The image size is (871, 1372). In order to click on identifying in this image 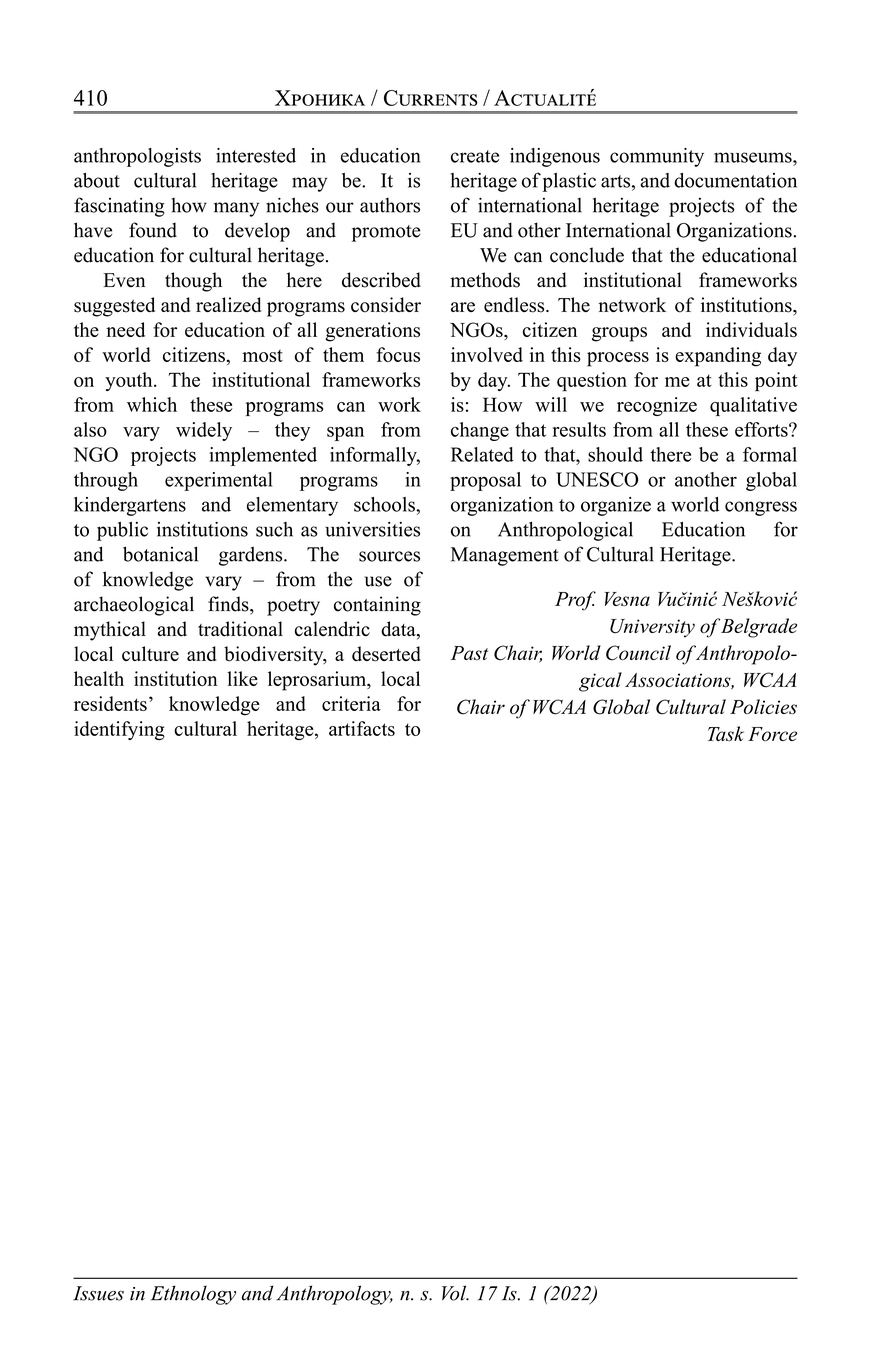, I will do `click(119, 730)`.
